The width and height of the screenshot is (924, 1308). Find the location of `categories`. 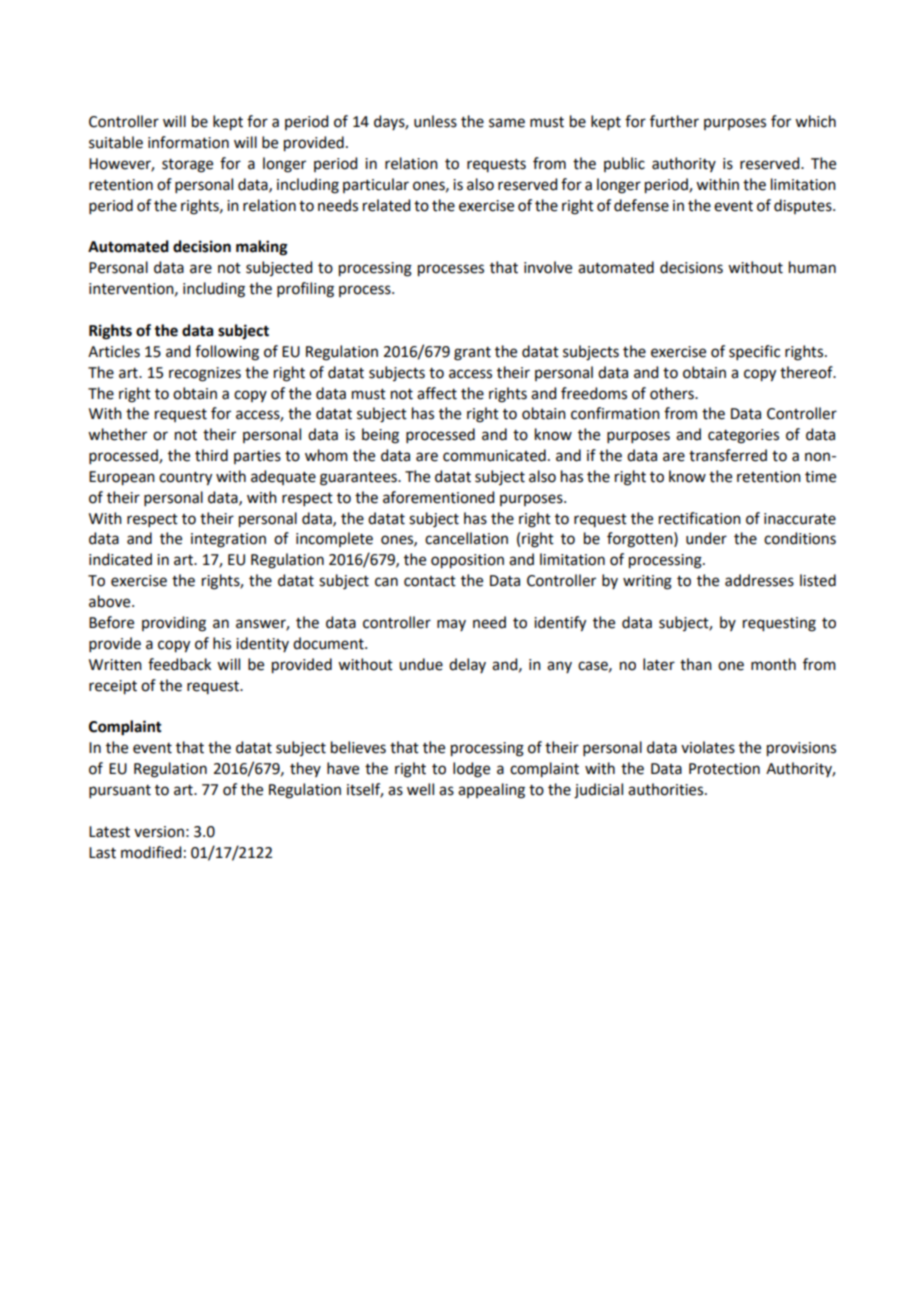

categories is located at coordinates (743, 436).
